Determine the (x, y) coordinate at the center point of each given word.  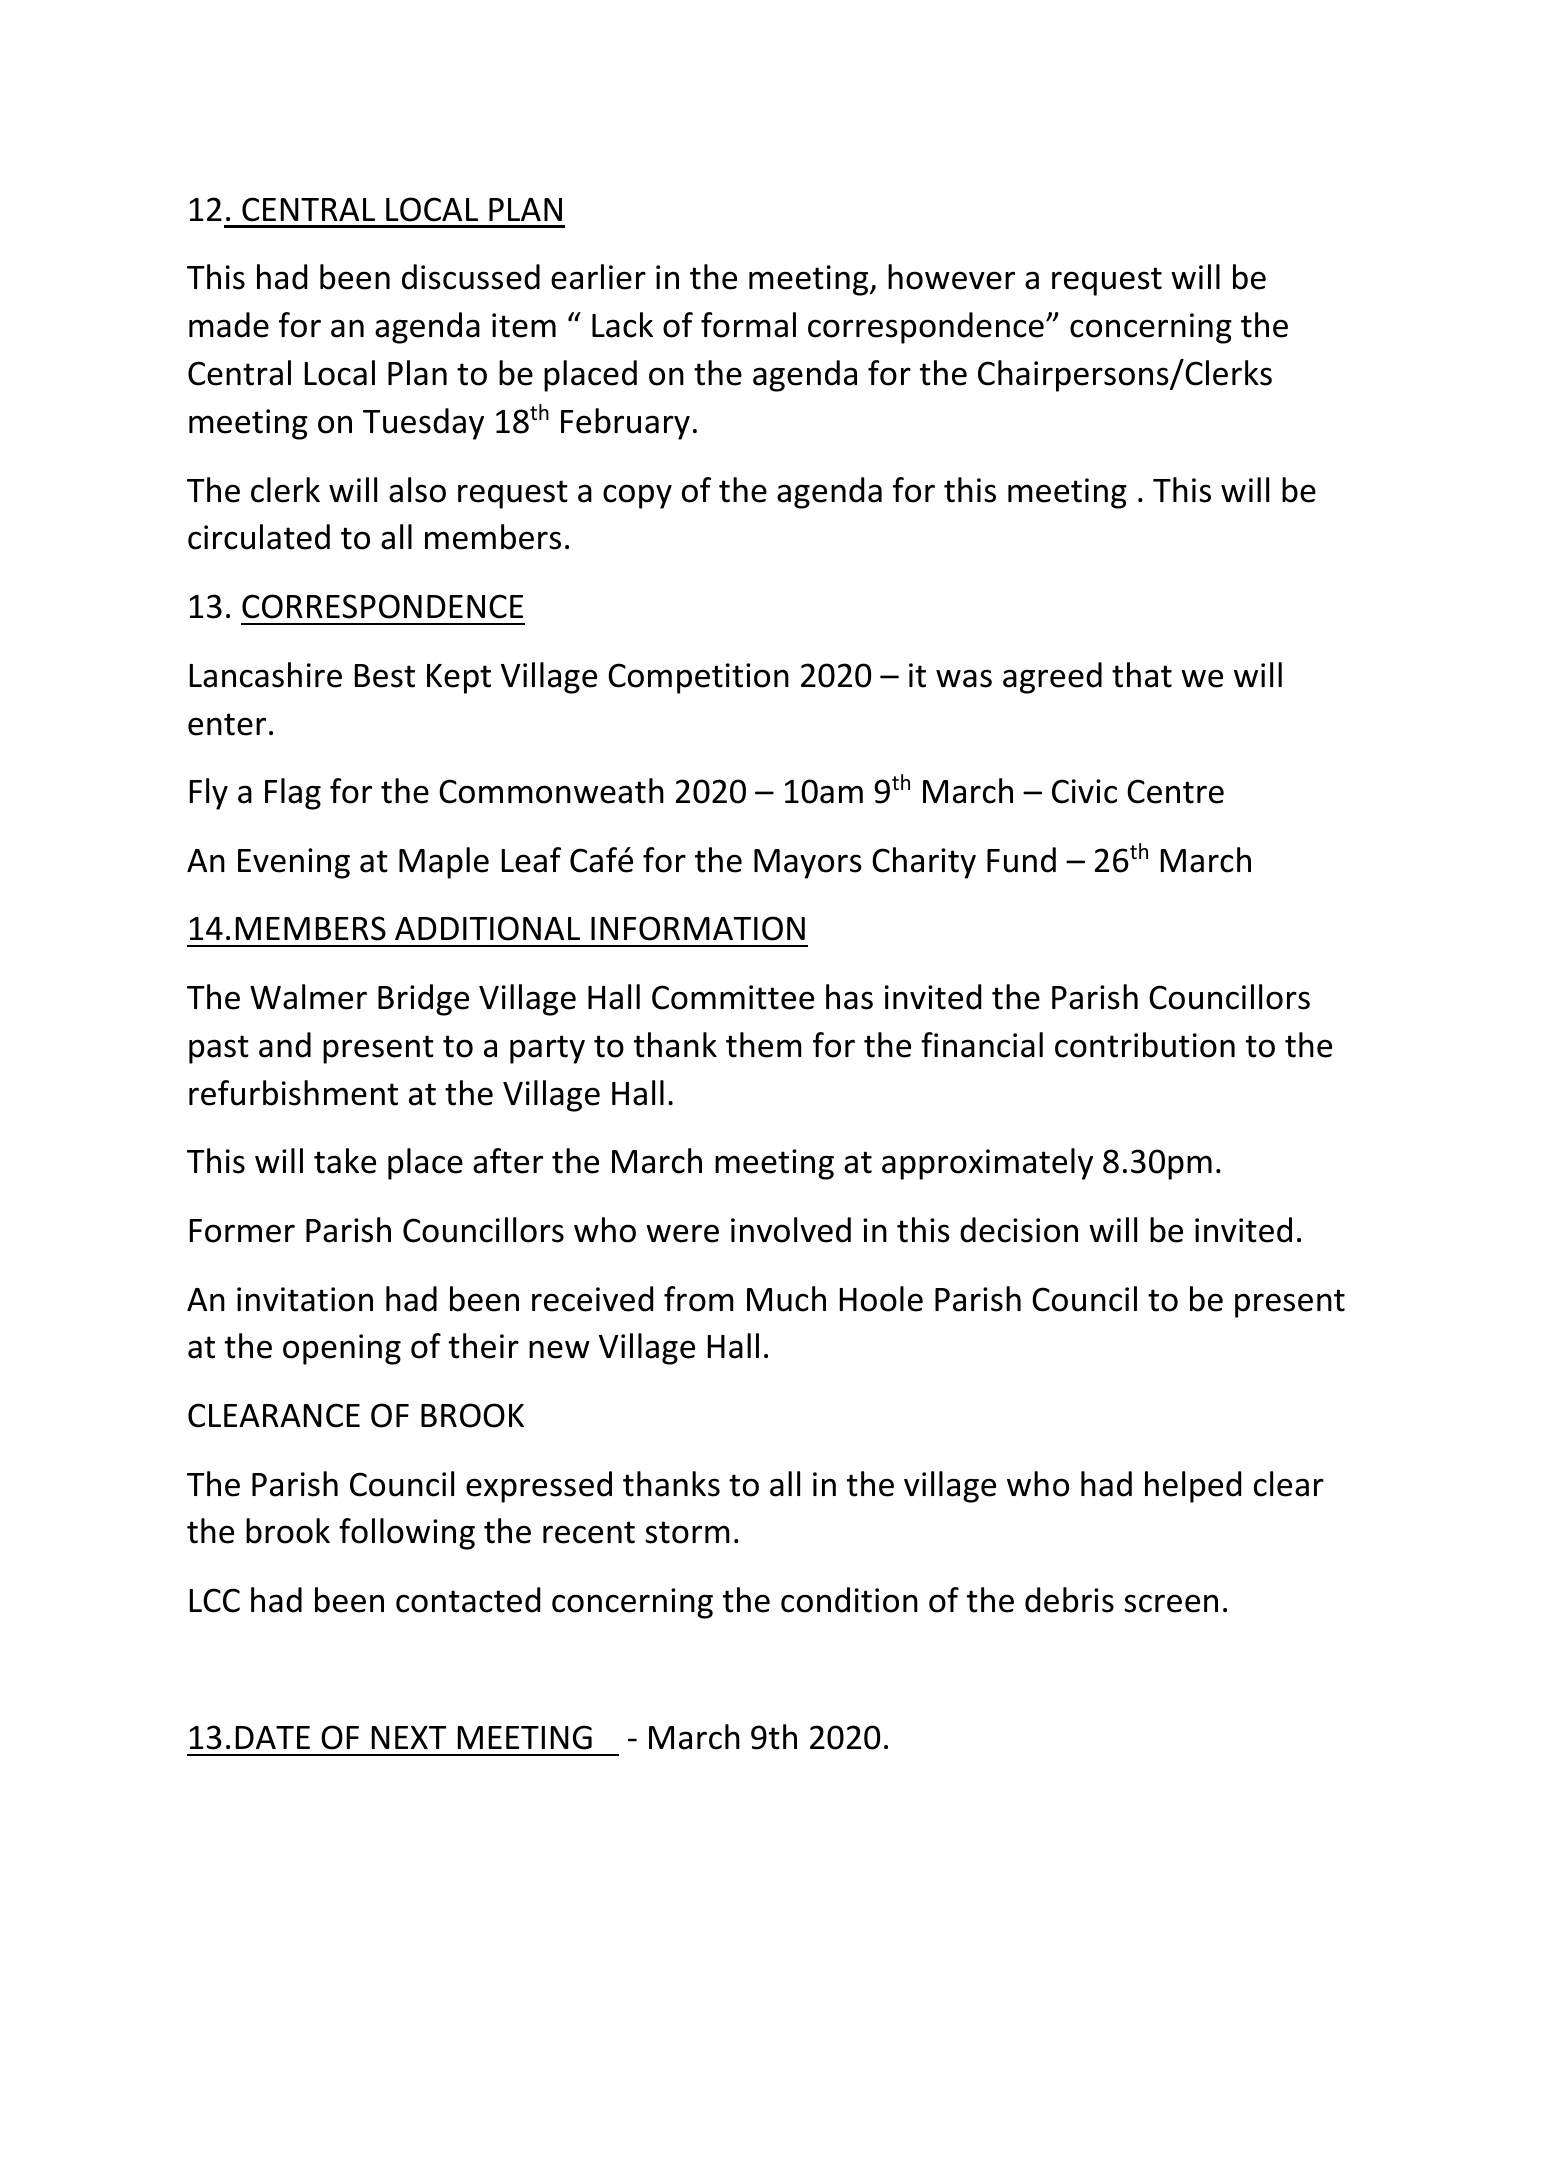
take (345, 1161)
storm (687, 1532)
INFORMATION (698, 928)
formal (748, 325)
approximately (987, 1164)
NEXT (409, 1737)
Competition (698, 678)
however (951, 277)
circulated (259, 537)
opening (342, 1349)
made (229, 325)
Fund (1021, 860)
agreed (1052, 678)
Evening (294, 863)
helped (1193, 1487)
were (682, 1233)
